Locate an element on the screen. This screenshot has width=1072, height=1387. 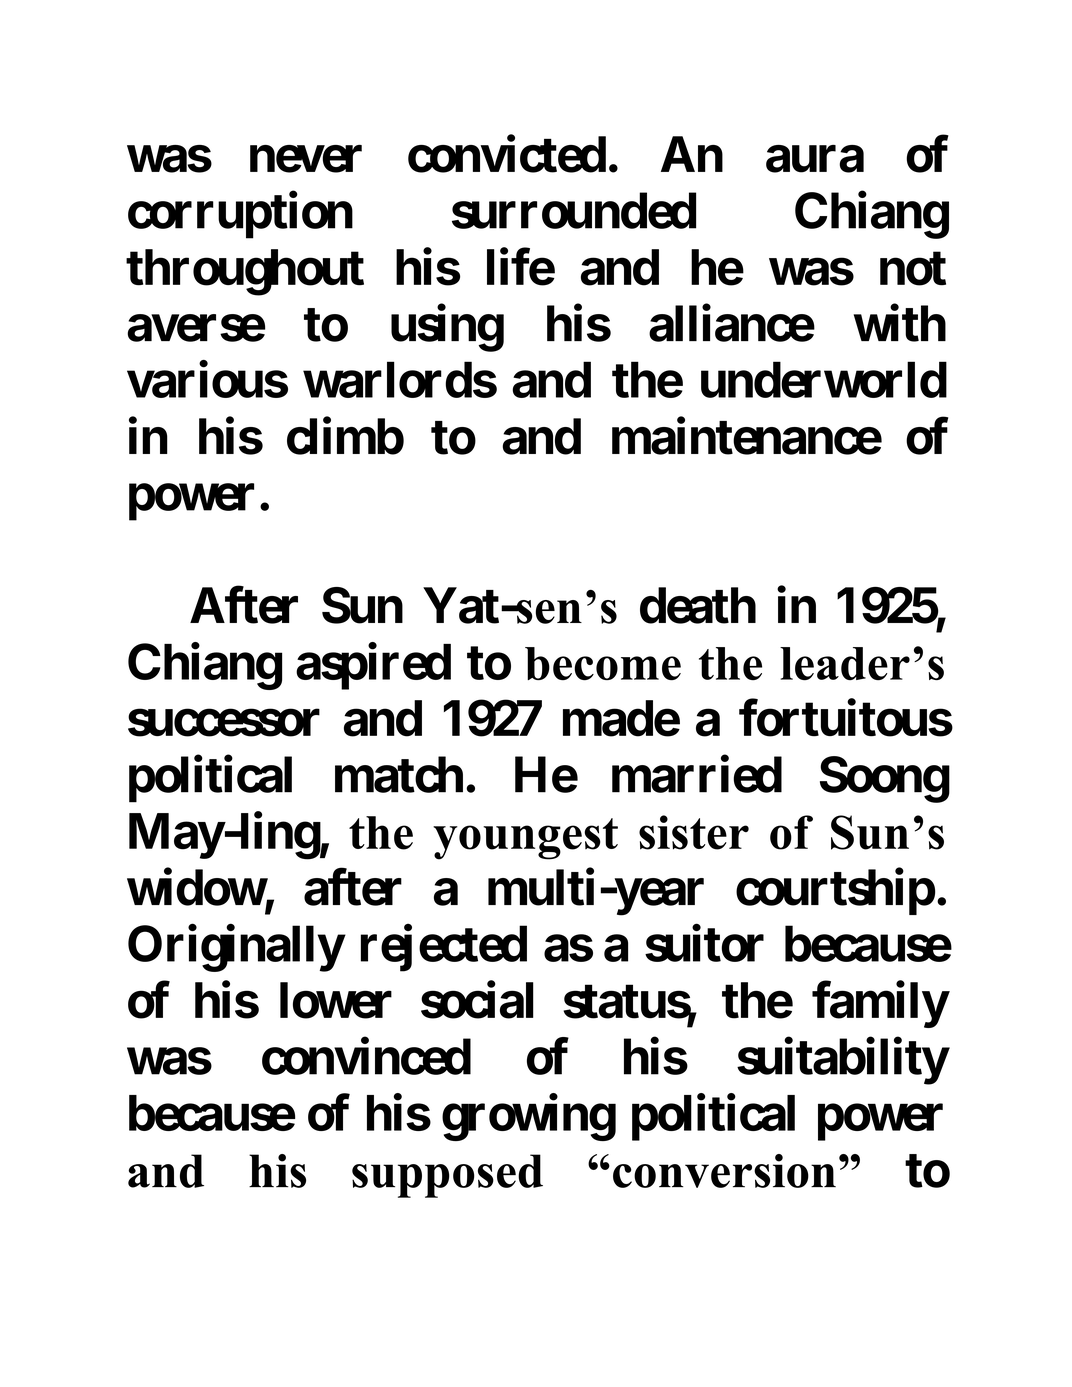
never is located at coordinates (306, 159).
